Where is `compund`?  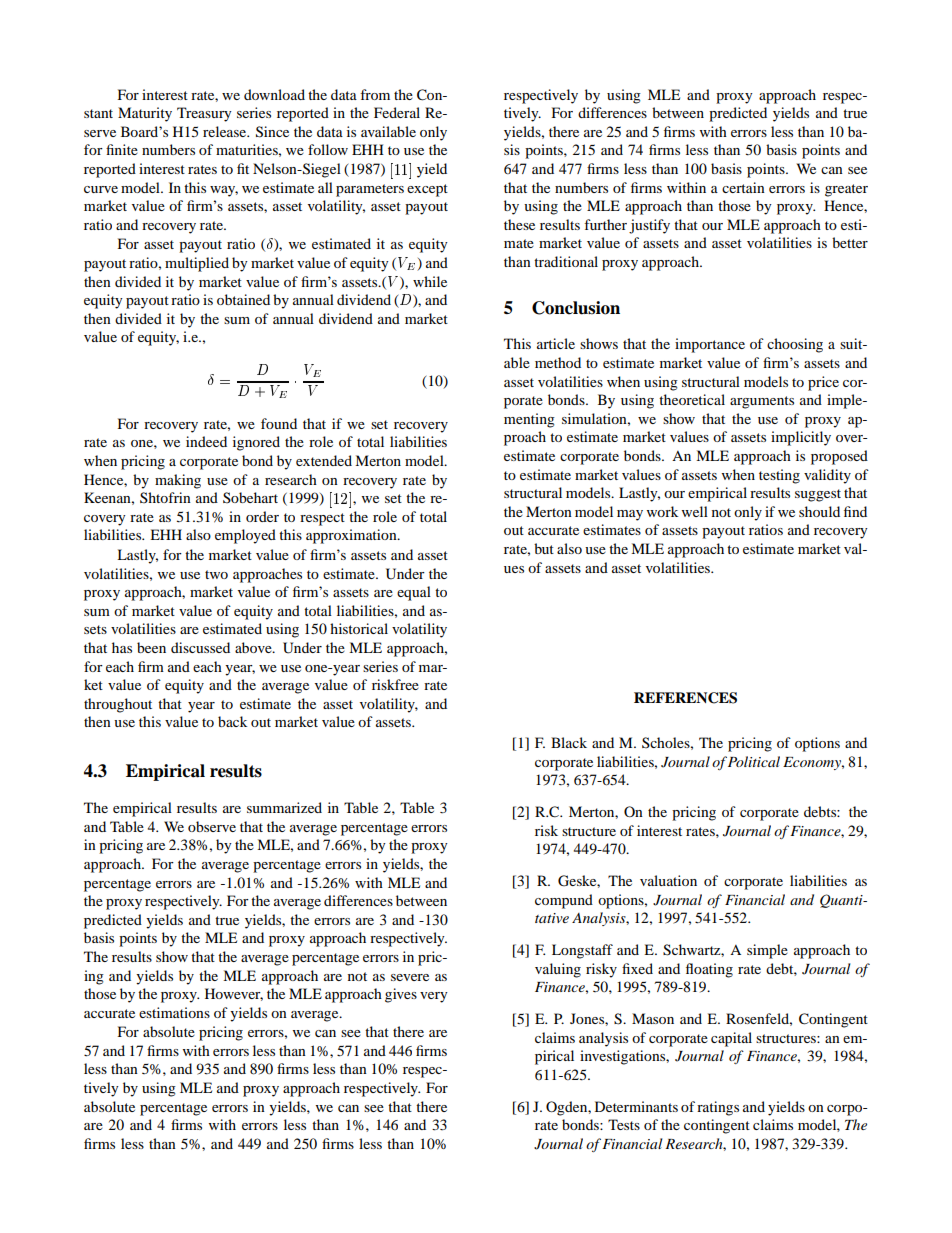 compund is located at coordinates (564, 901).
